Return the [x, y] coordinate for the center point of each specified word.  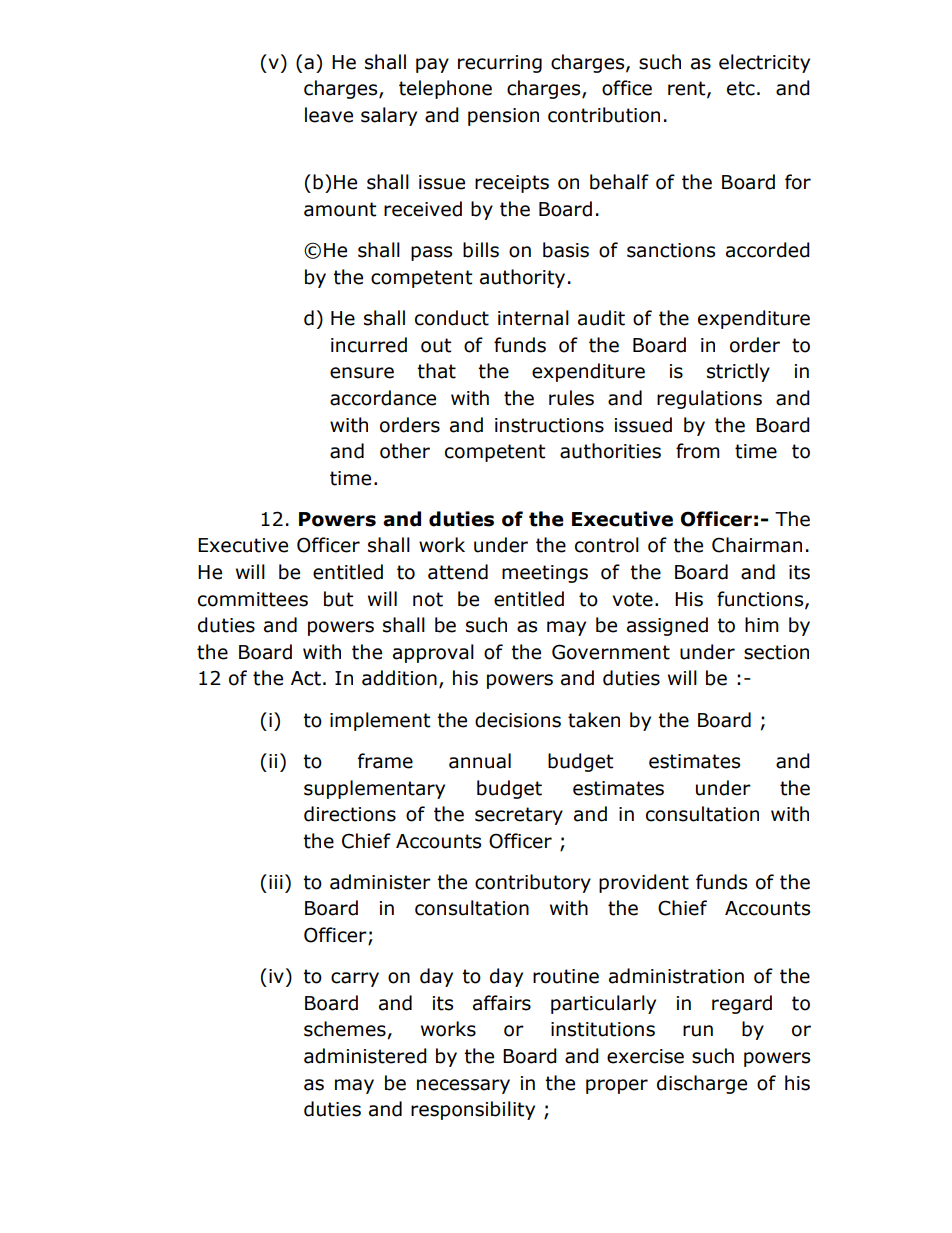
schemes [346, 1030]
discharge [702, 1084]
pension [503, 117]
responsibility [473, 1110]
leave [329, 115]
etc [741, 88]
